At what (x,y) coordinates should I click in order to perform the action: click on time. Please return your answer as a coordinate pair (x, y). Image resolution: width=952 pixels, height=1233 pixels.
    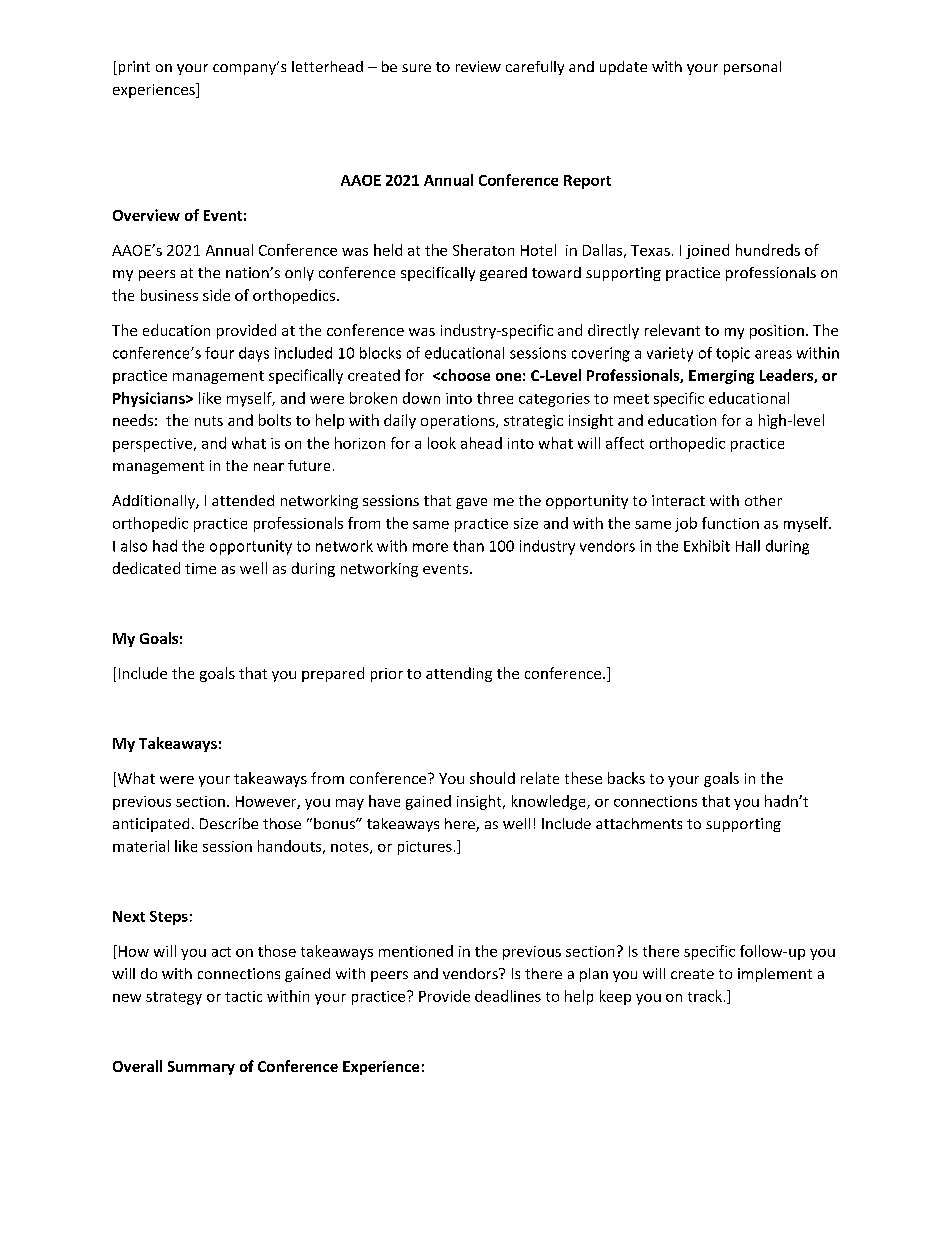
    Looking at the image, I should click on (200, 568).
